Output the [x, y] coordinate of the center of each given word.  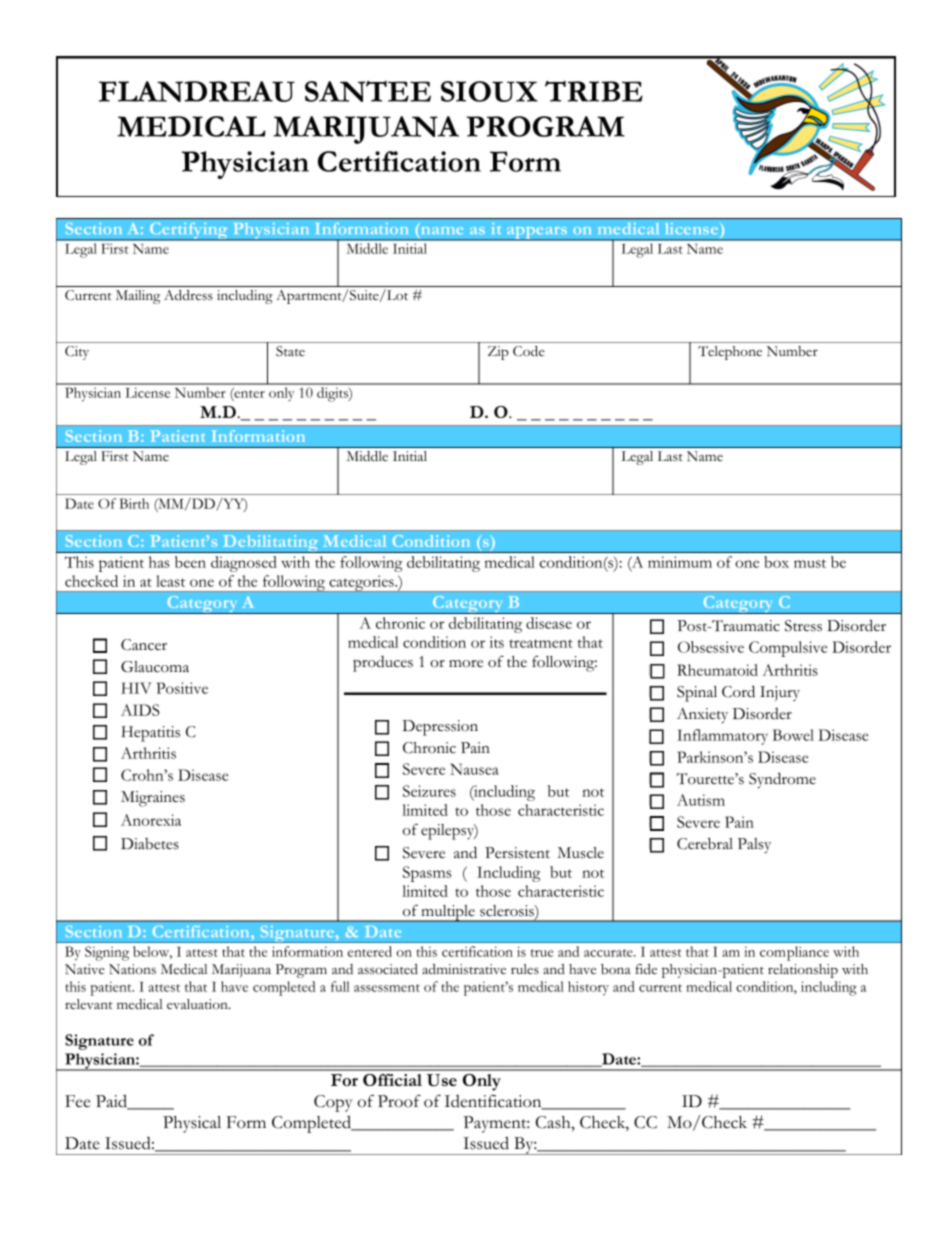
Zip [498, 353]
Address [188, 295]
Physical [192, 1124]
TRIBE [594, 91]
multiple [448, 913]
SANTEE [368, 91]
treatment [541, 643]
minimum [680, 562]
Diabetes [150, 844]
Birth [134, 503]
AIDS [140, 710]
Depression [440, 728]
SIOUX [489, 91]
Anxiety [702, 715]
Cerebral [705, 843]
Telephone [730, 353]
